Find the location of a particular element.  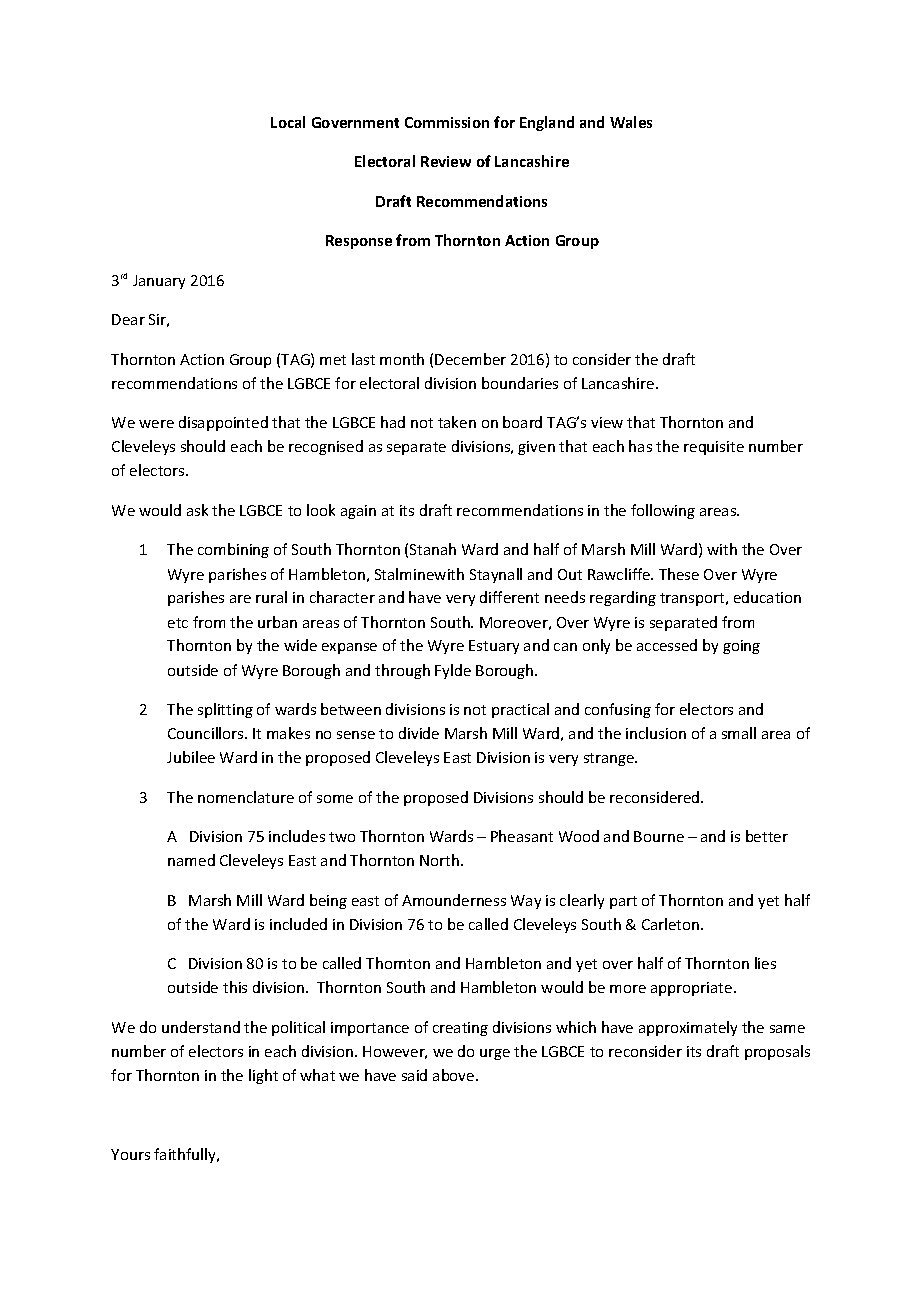

going is located at coordinates (741, 647).
